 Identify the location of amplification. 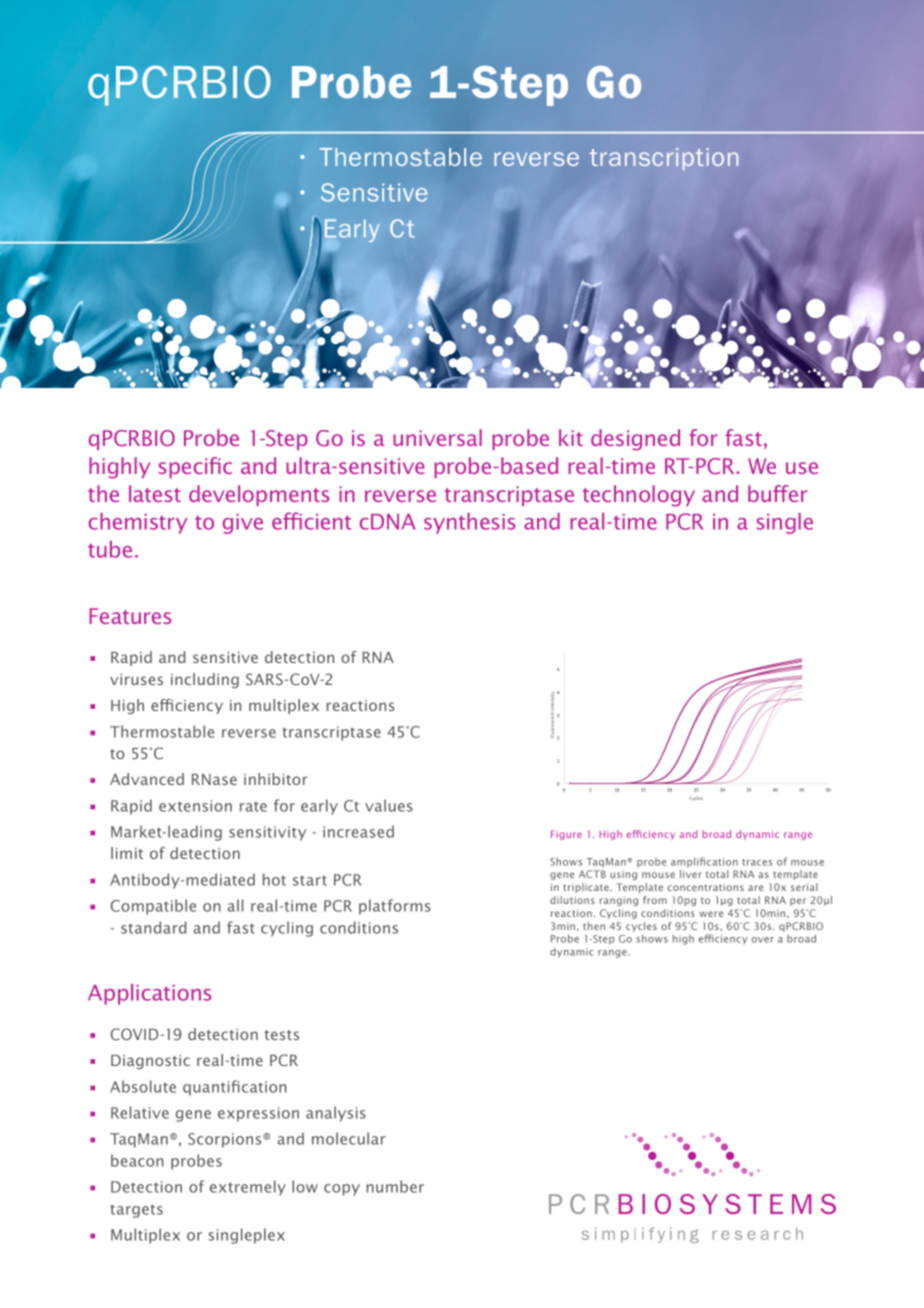
(704, 862).
